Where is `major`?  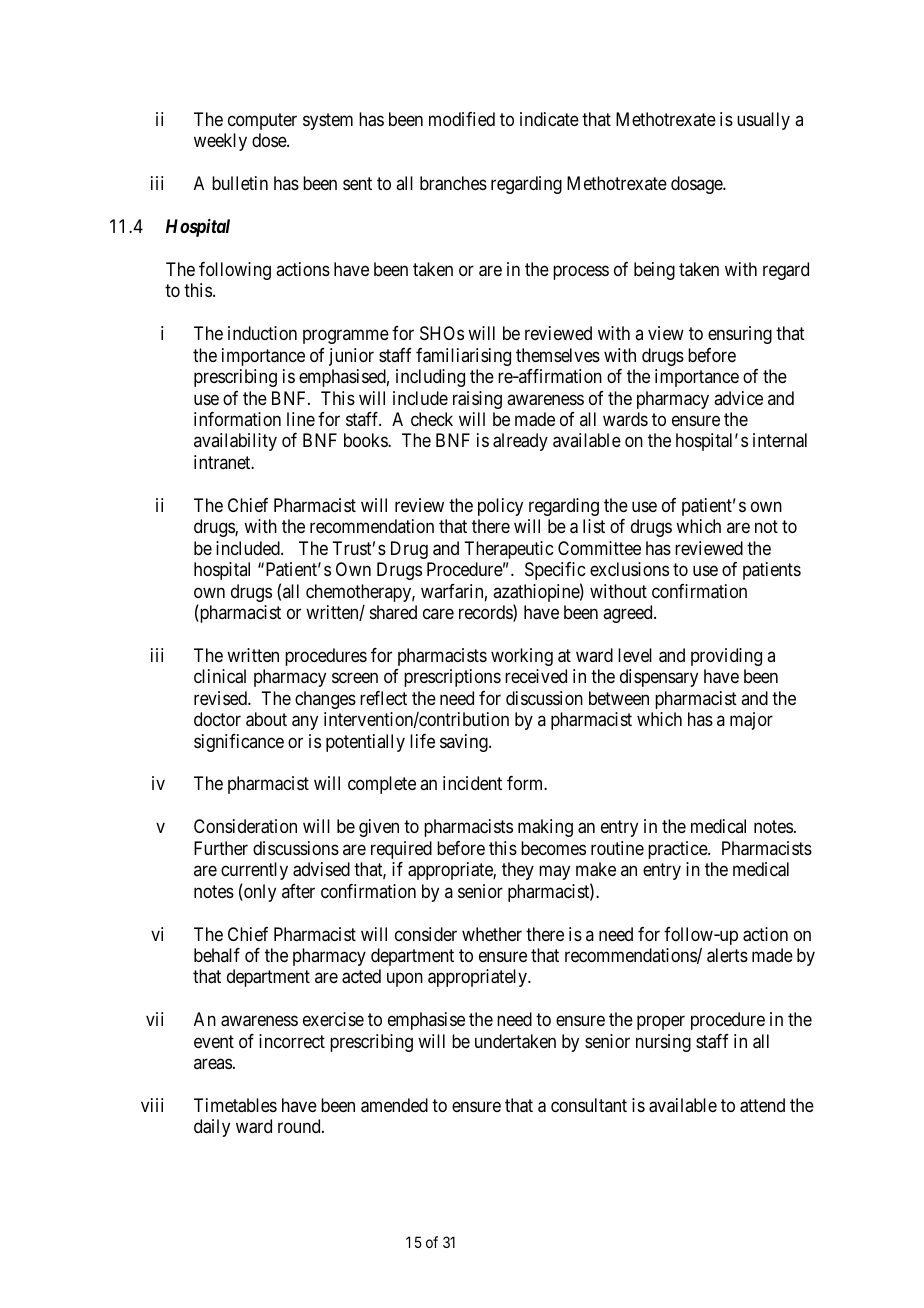 major is located at coordinates (751, 721).
